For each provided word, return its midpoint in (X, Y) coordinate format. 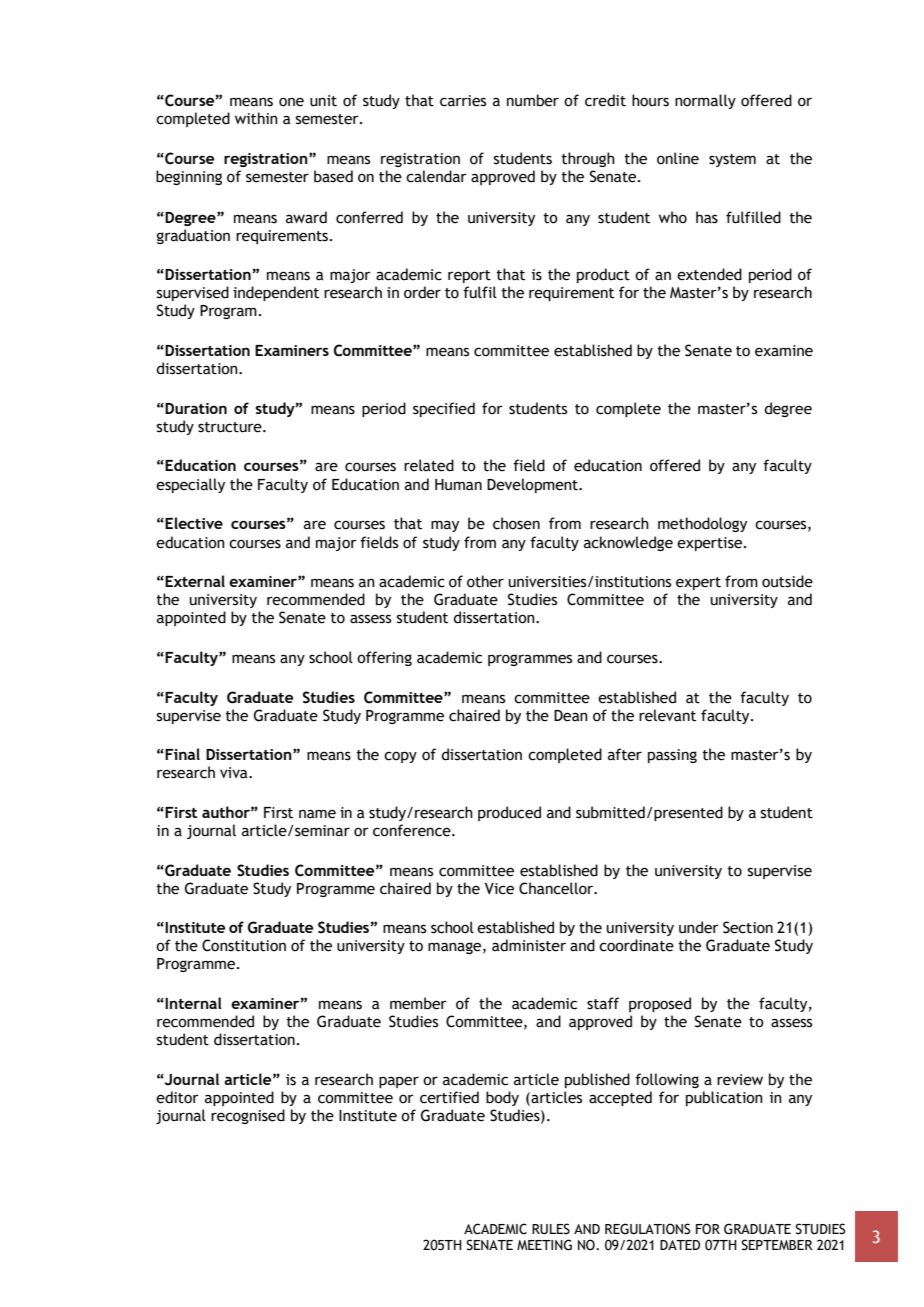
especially (190, 485)
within (256, 118)
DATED (680, 1245)
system (732, 160)
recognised (248, 1116)
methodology (702, 524)
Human (458, 485)
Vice (499, 889)
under (699, 927)
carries (463, 101)
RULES (551, 1229)
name (317, 814)
